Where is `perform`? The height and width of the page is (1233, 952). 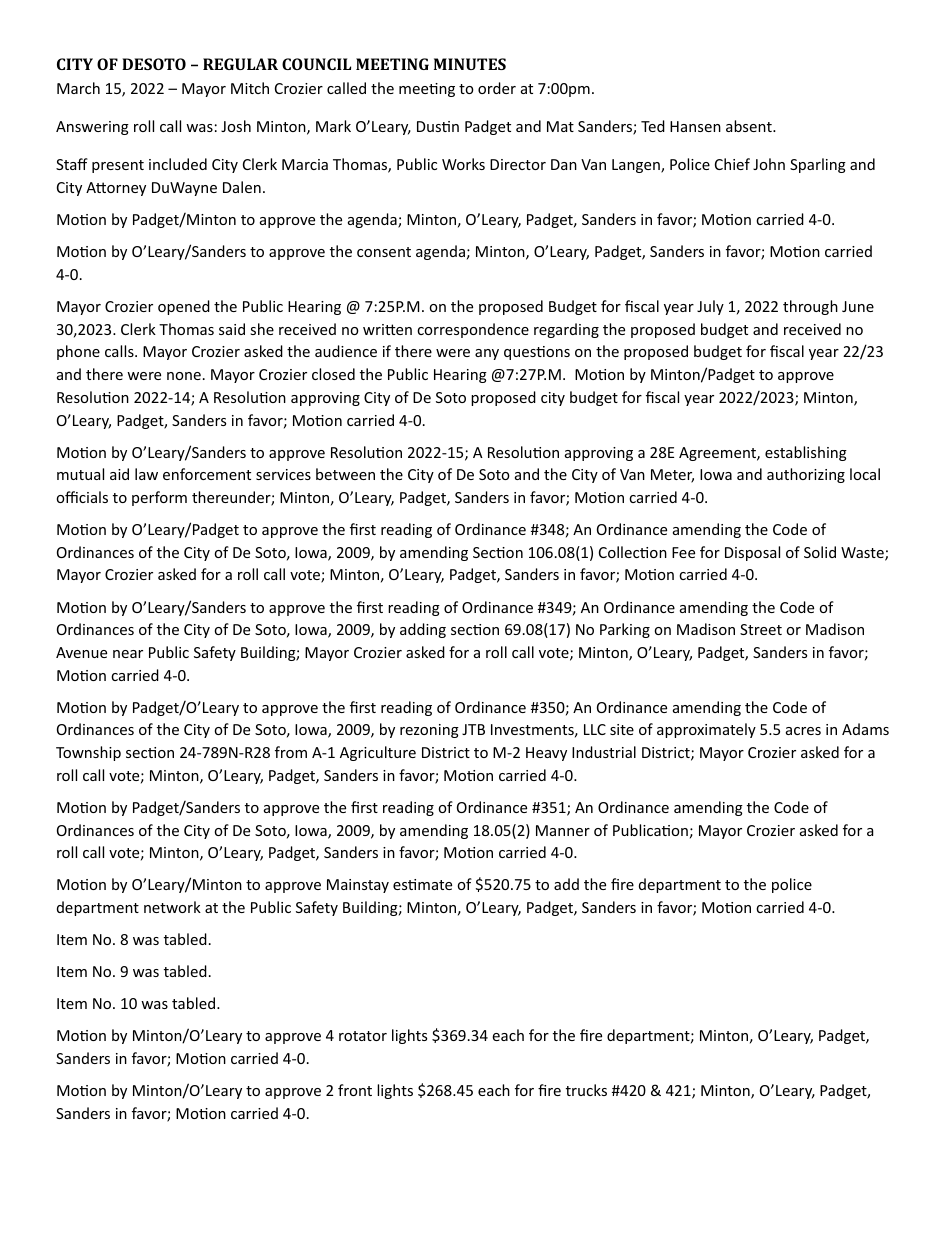 perform is located at coordinates (159, 498).
